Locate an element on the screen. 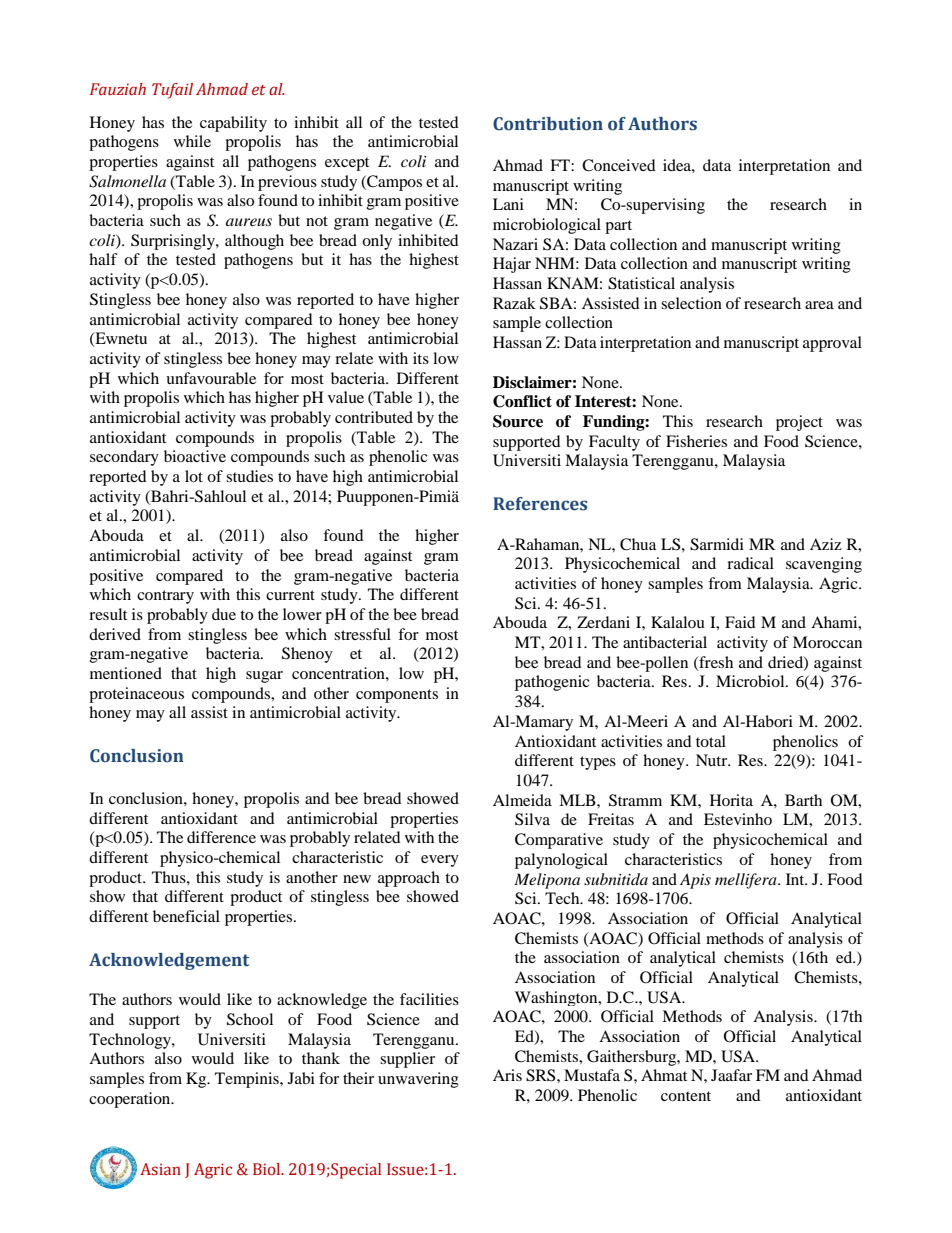 This screenshot has height=1233, width=952. Conceived is located at coordinates (619, 165).
